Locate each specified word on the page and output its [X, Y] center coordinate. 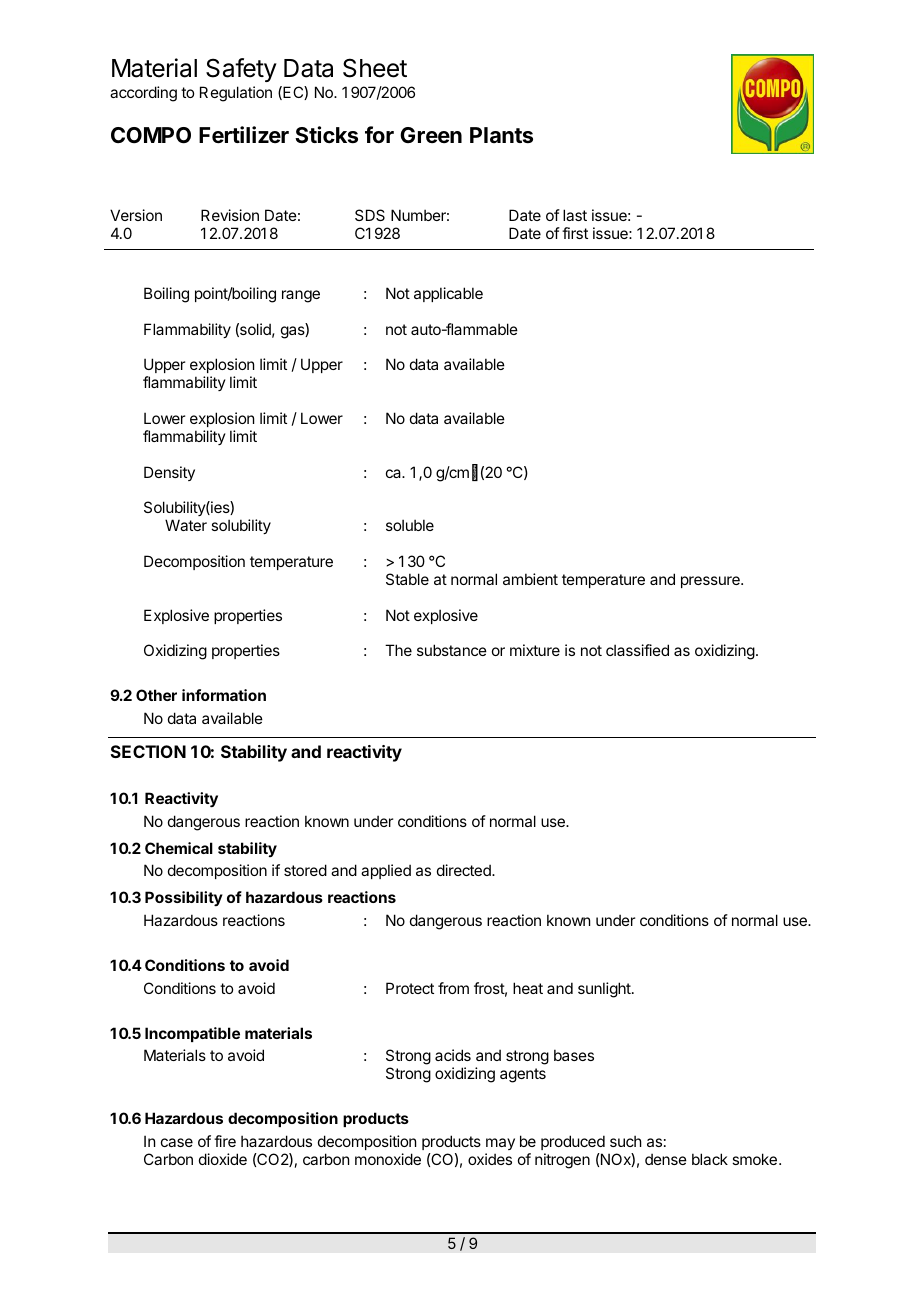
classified [637, 650]
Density [169, 473]
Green [431, 135]
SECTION [148, 751]
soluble [410, 525]
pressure [711, 582]
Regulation [236, 94]
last [575, 215]
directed [465, 870]
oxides [490, 1159]
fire [225, 1141]
